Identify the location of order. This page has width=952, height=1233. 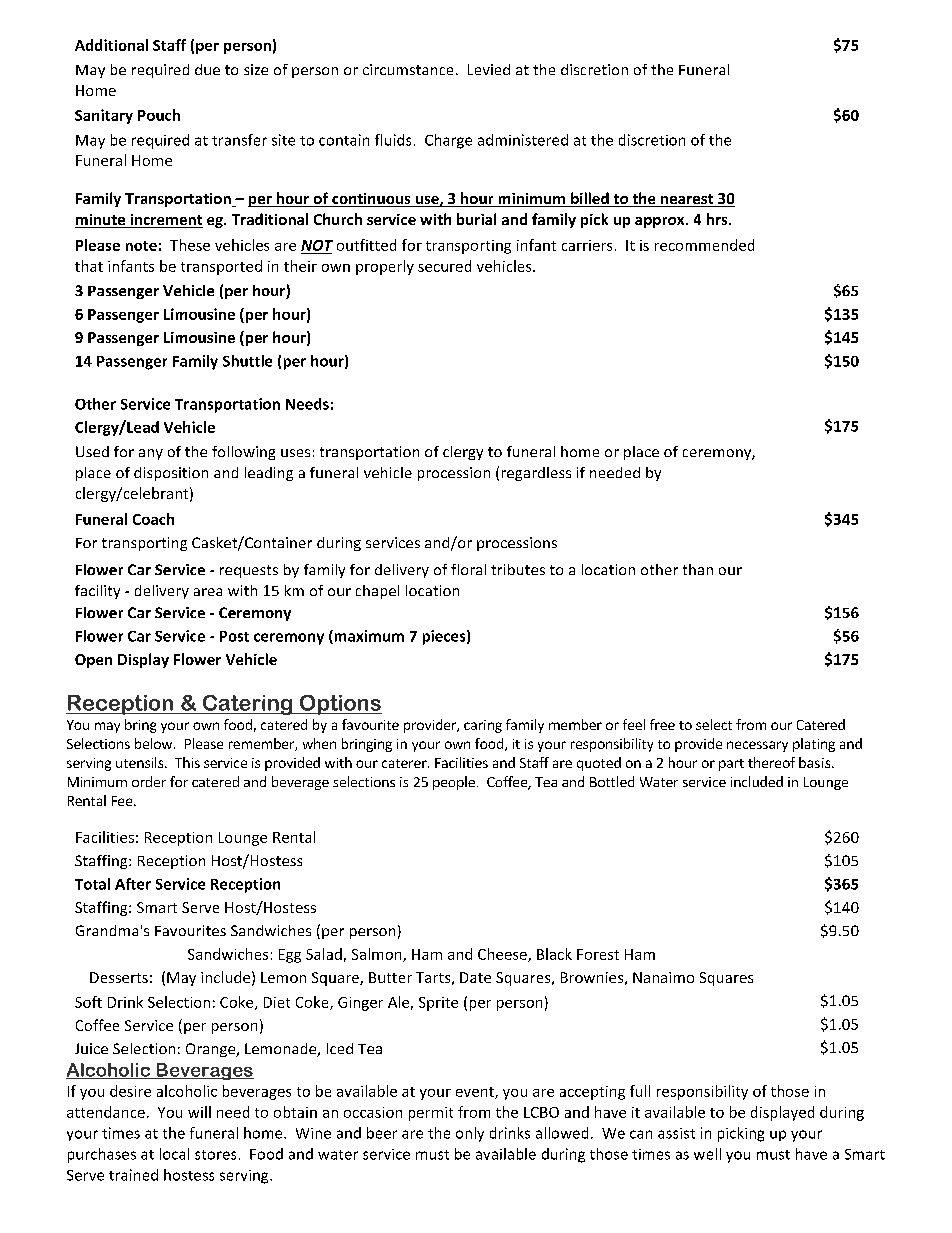
(149, 781).
